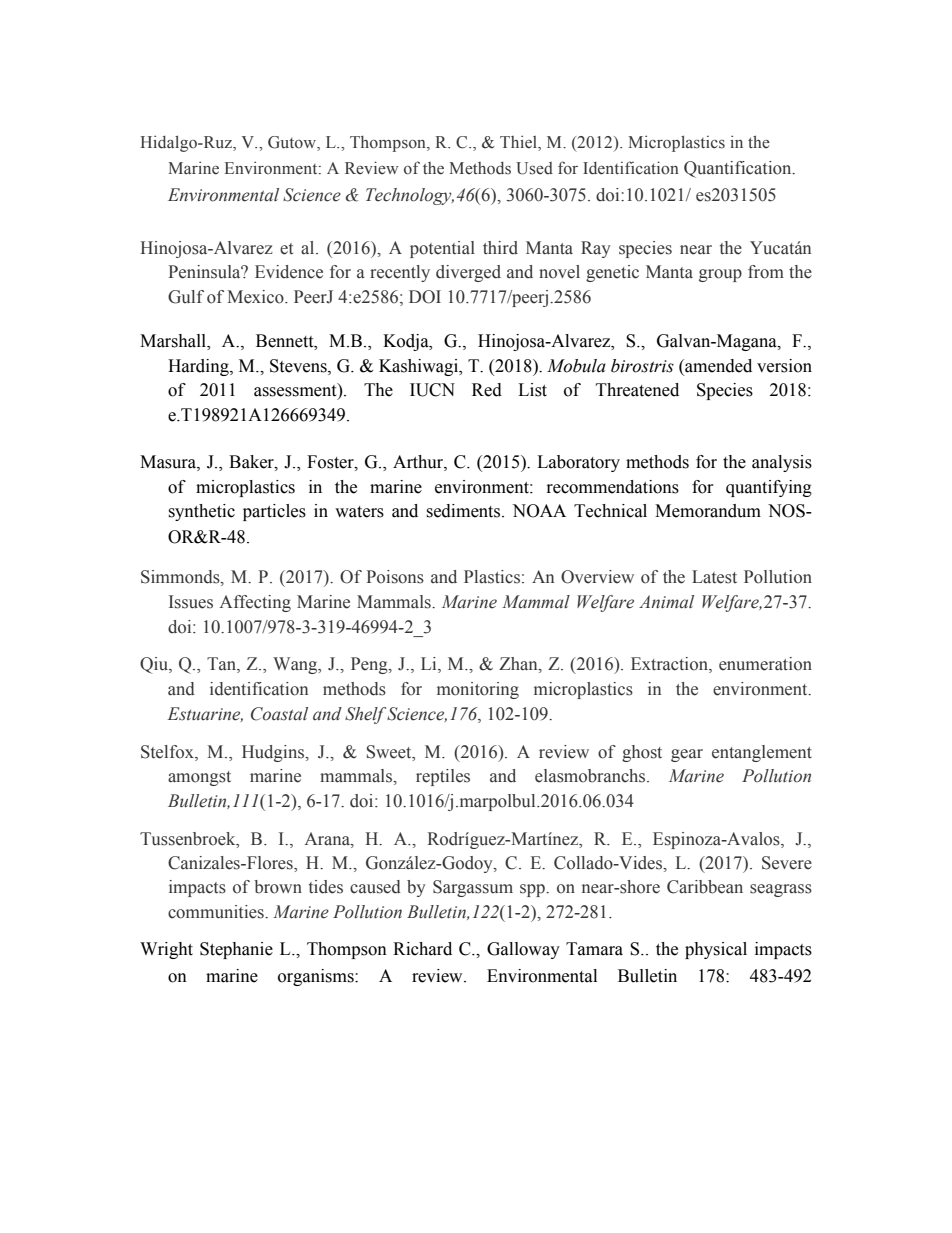  Describe the element at coordinates (289, 272) in the image. I see `Evidence` at that location.
